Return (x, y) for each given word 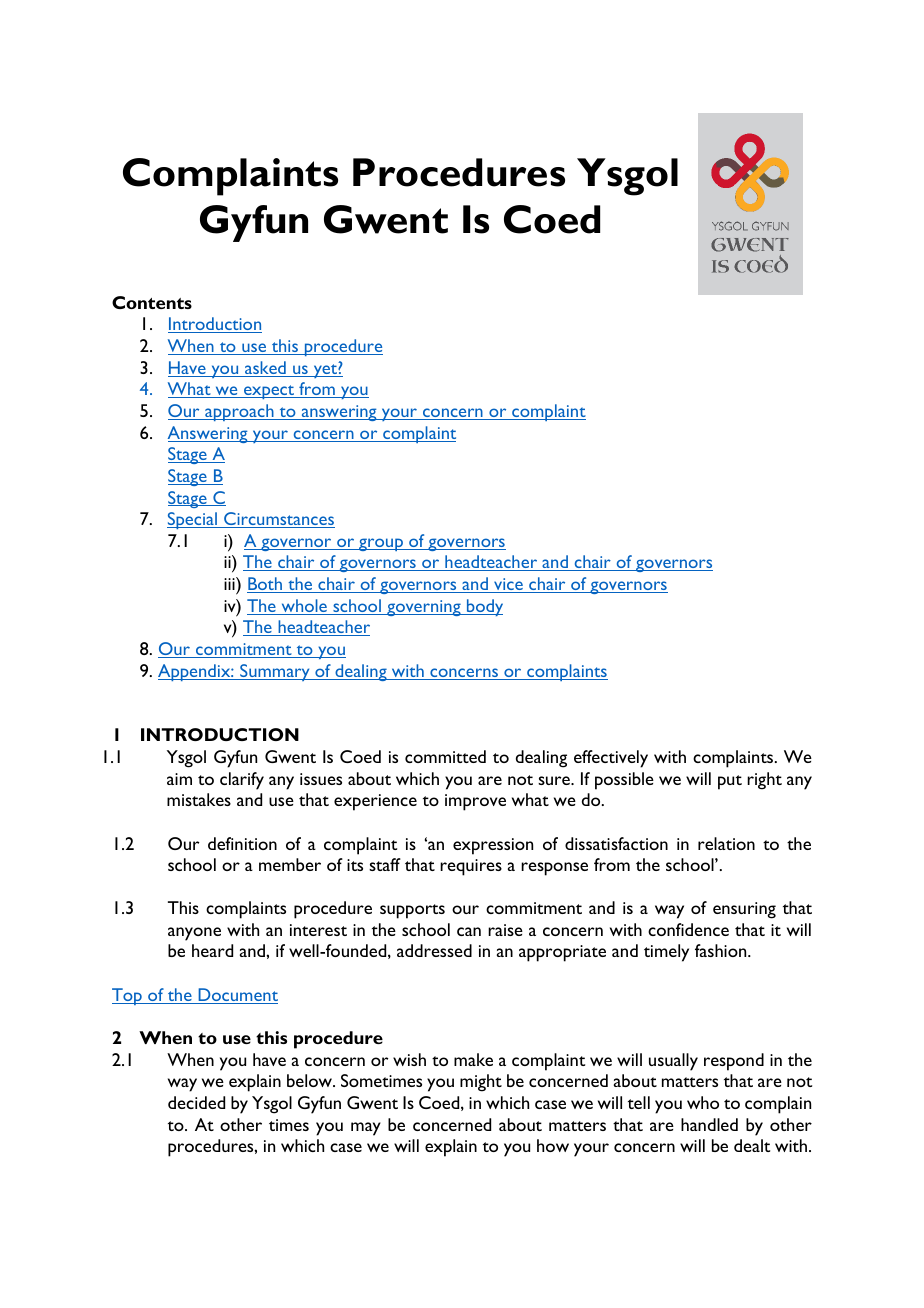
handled (709, 1124)
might (481, 1083)
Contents (152, 302)
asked (265, 369)
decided (196, 1102)
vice (508, 585)
